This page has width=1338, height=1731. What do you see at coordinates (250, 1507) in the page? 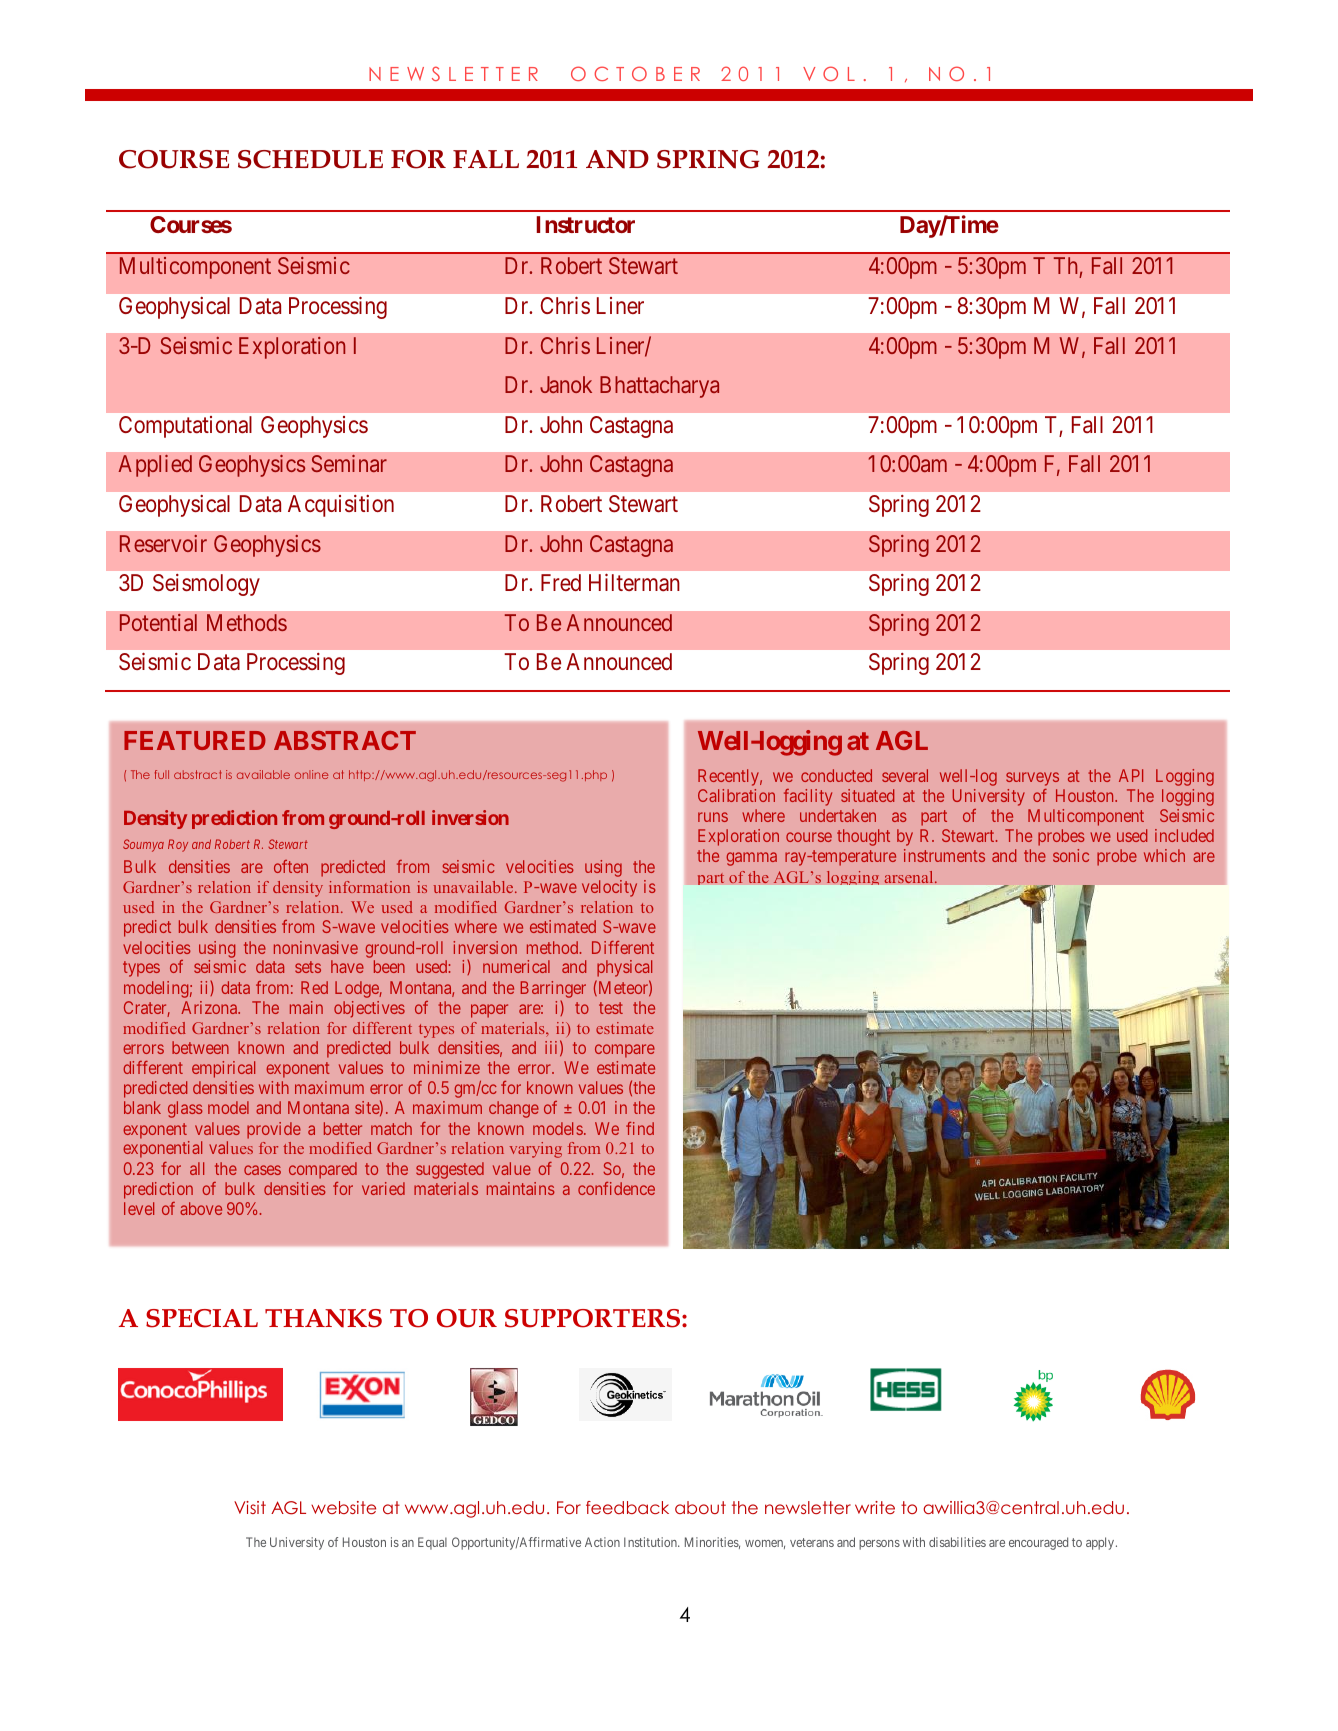
I see `Visit` at bounding box center [250, 1507].
